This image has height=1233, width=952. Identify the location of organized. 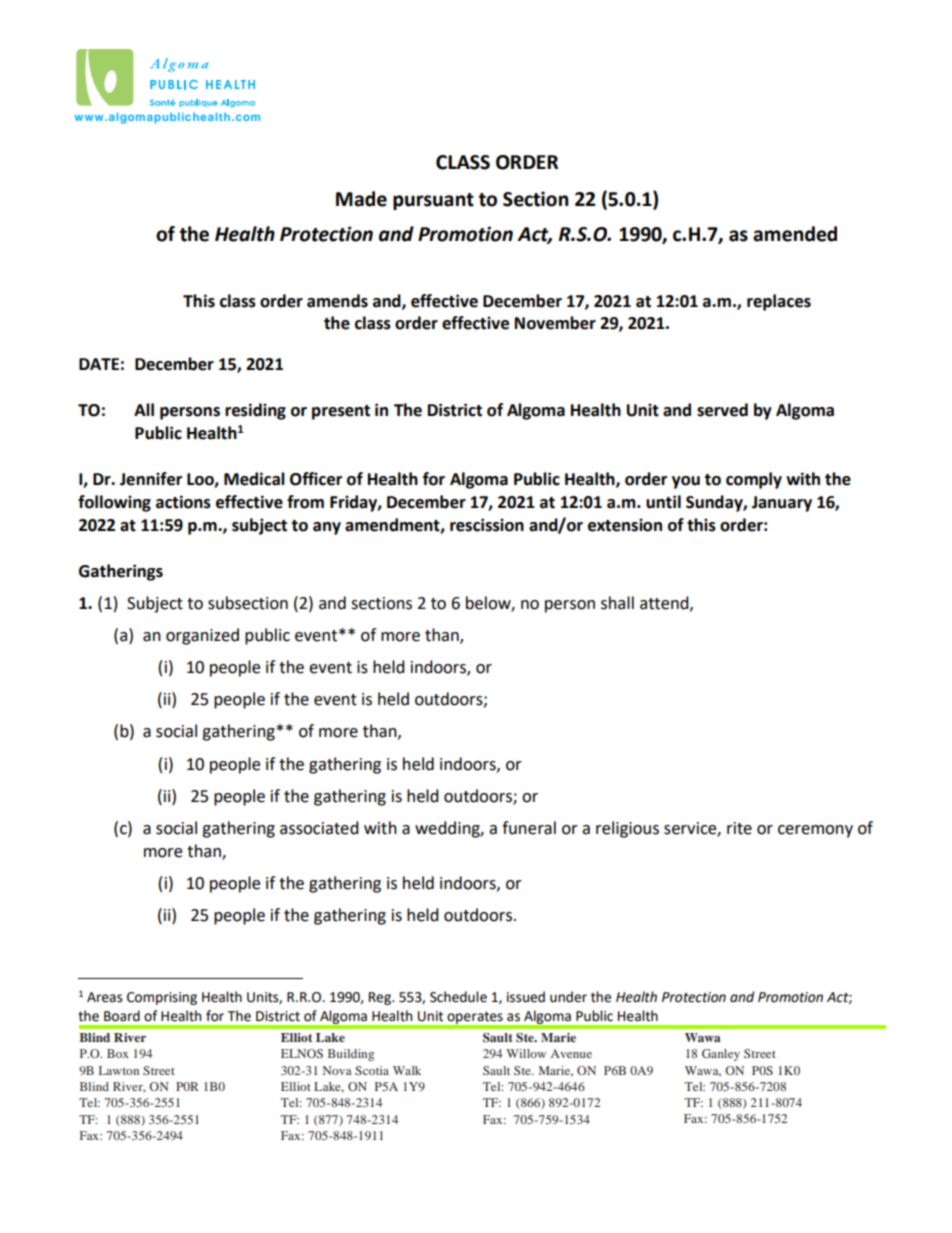
(202, 636).
